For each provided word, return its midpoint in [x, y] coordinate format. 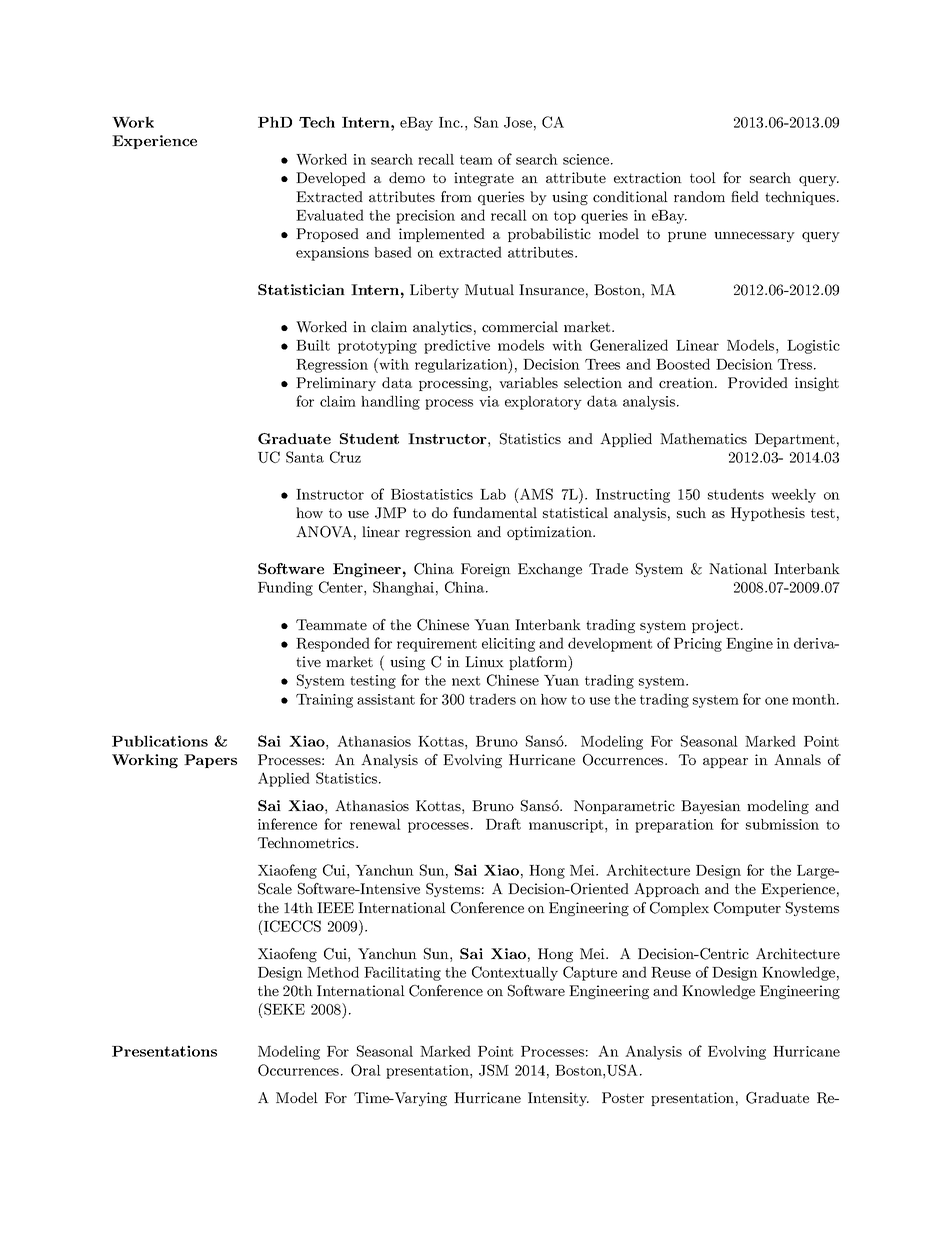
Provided [758, 382]
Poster [623, 1097]
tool [703, 177]
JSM [494, 1070]
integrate [484, 179]
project [715, 626]
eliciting [508, 645]
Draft [503, 824]
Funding [285, 588]
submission [782, 824]
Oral [366, 1070]
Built [313, 345]
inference [287, 824]
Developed [331, 179]
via [489, 401]
